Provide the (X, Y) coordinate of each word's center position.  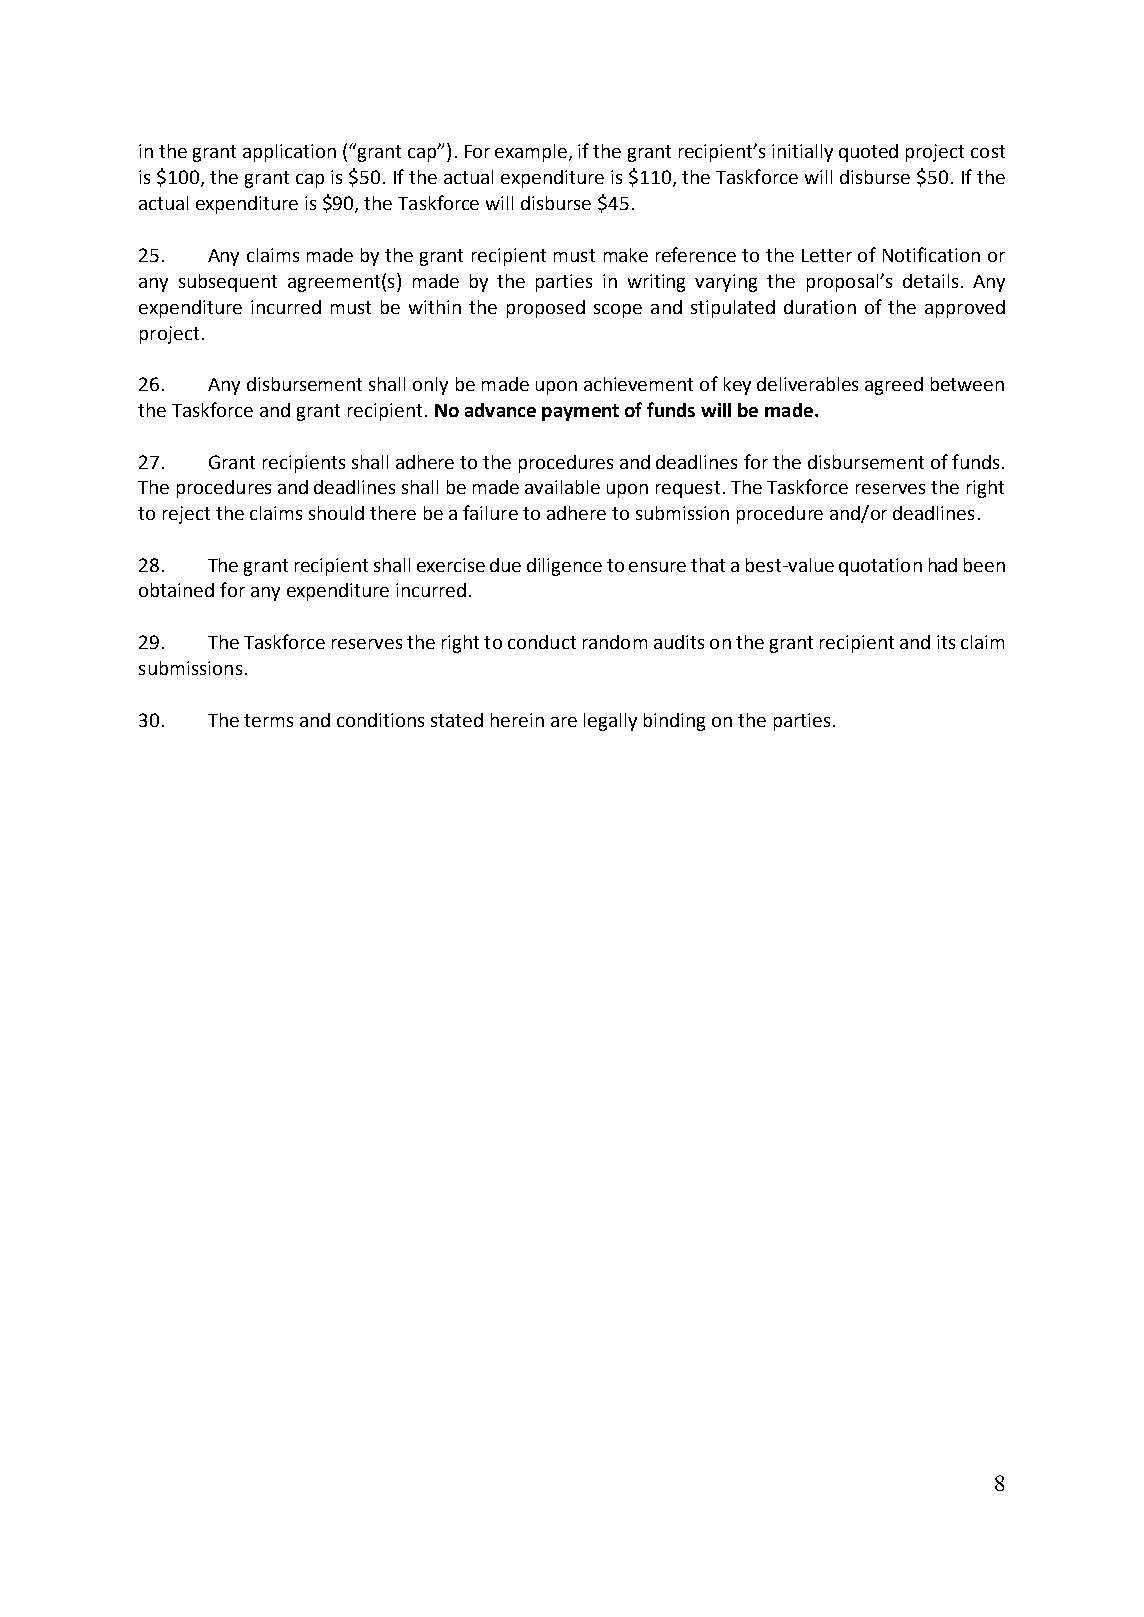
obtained (176, 590)
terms (268, 720)
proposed (546, 309)
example (532, 153)
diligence (564, 567)
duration (820, 307)
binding (674, 722)
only (430, 386)
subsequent (228, 283)
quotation (880, 567)
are (564, 722)
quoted (868, 153)
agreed (894, 386)
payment (580, 412)
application (289, 153)
